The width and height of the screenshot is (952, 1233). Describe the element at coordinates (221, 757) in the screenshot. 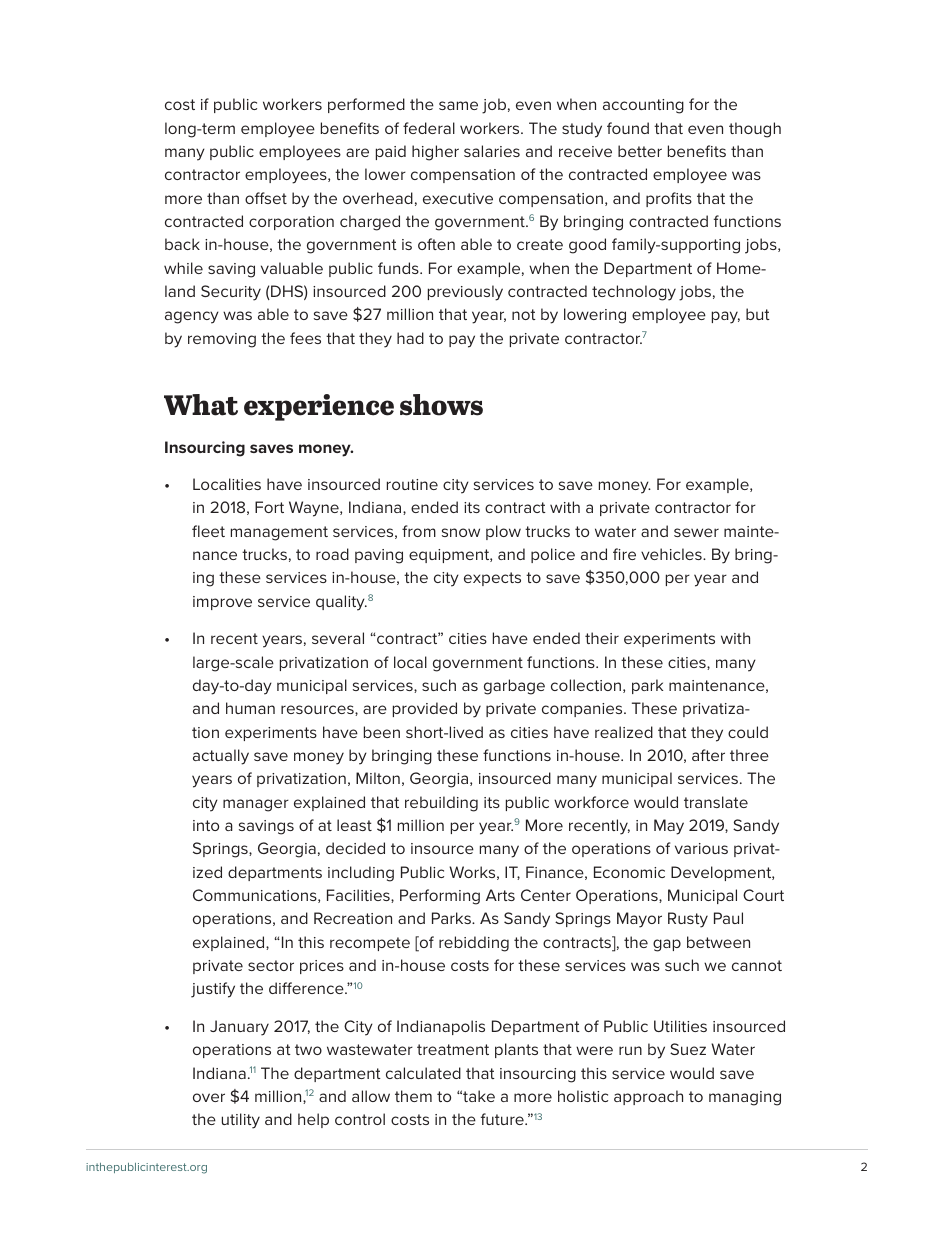

I see `actually` at that location.
